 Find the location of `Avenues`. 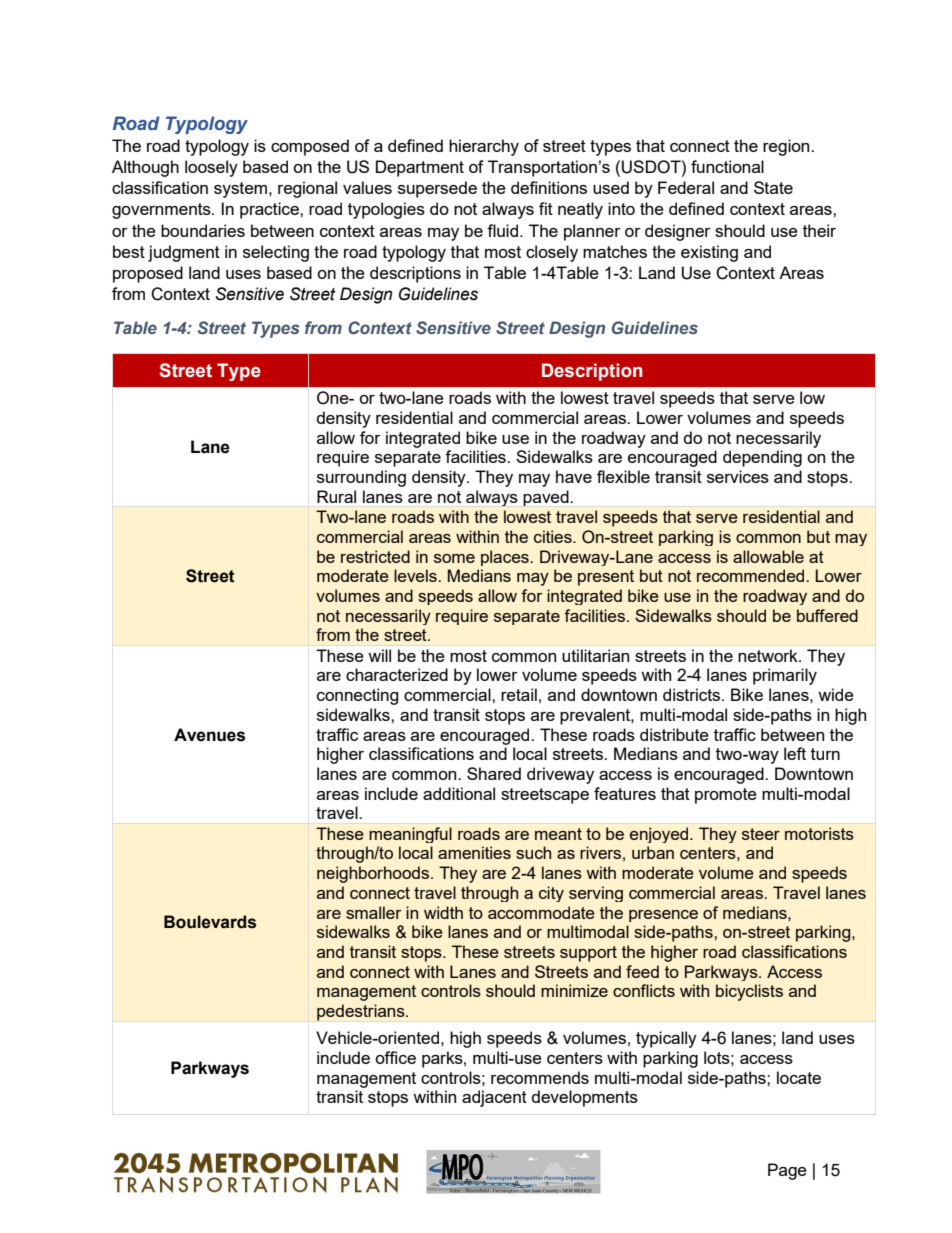

Avenues is located at coordinates (209, 735).
